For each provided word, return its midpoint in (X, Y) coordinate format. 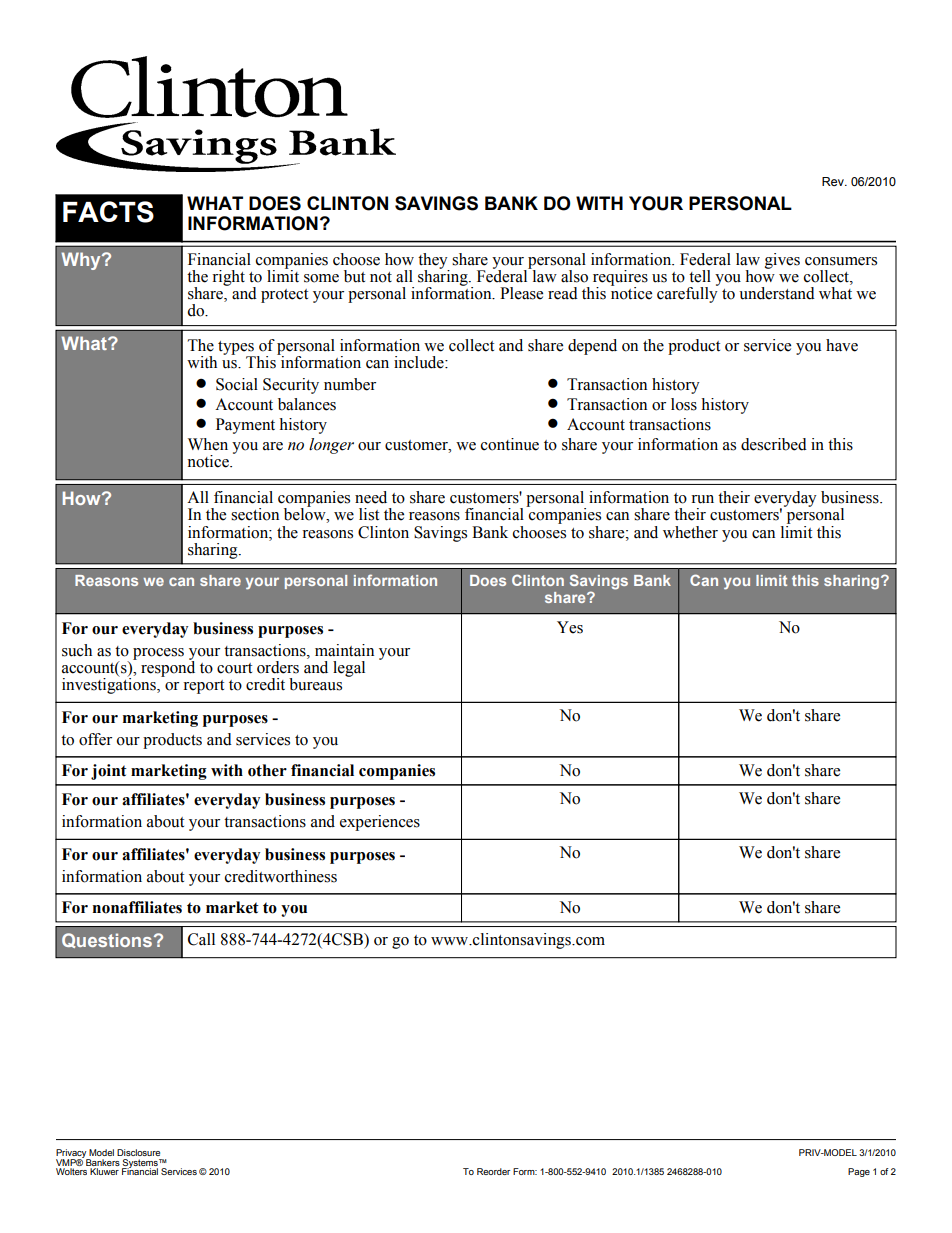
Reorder (493, 1171)
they (434, 262)
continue (510, 444)
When (208, 444)
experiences (380, 823)
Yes (570, 627)
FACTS (108, 212)
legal (349, 669)
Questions (107, 940)
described (774, 444)
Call (201, 939)
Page (859, 1172)
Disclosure (138, 1152)
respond (168, 668)
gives (782, 261)
